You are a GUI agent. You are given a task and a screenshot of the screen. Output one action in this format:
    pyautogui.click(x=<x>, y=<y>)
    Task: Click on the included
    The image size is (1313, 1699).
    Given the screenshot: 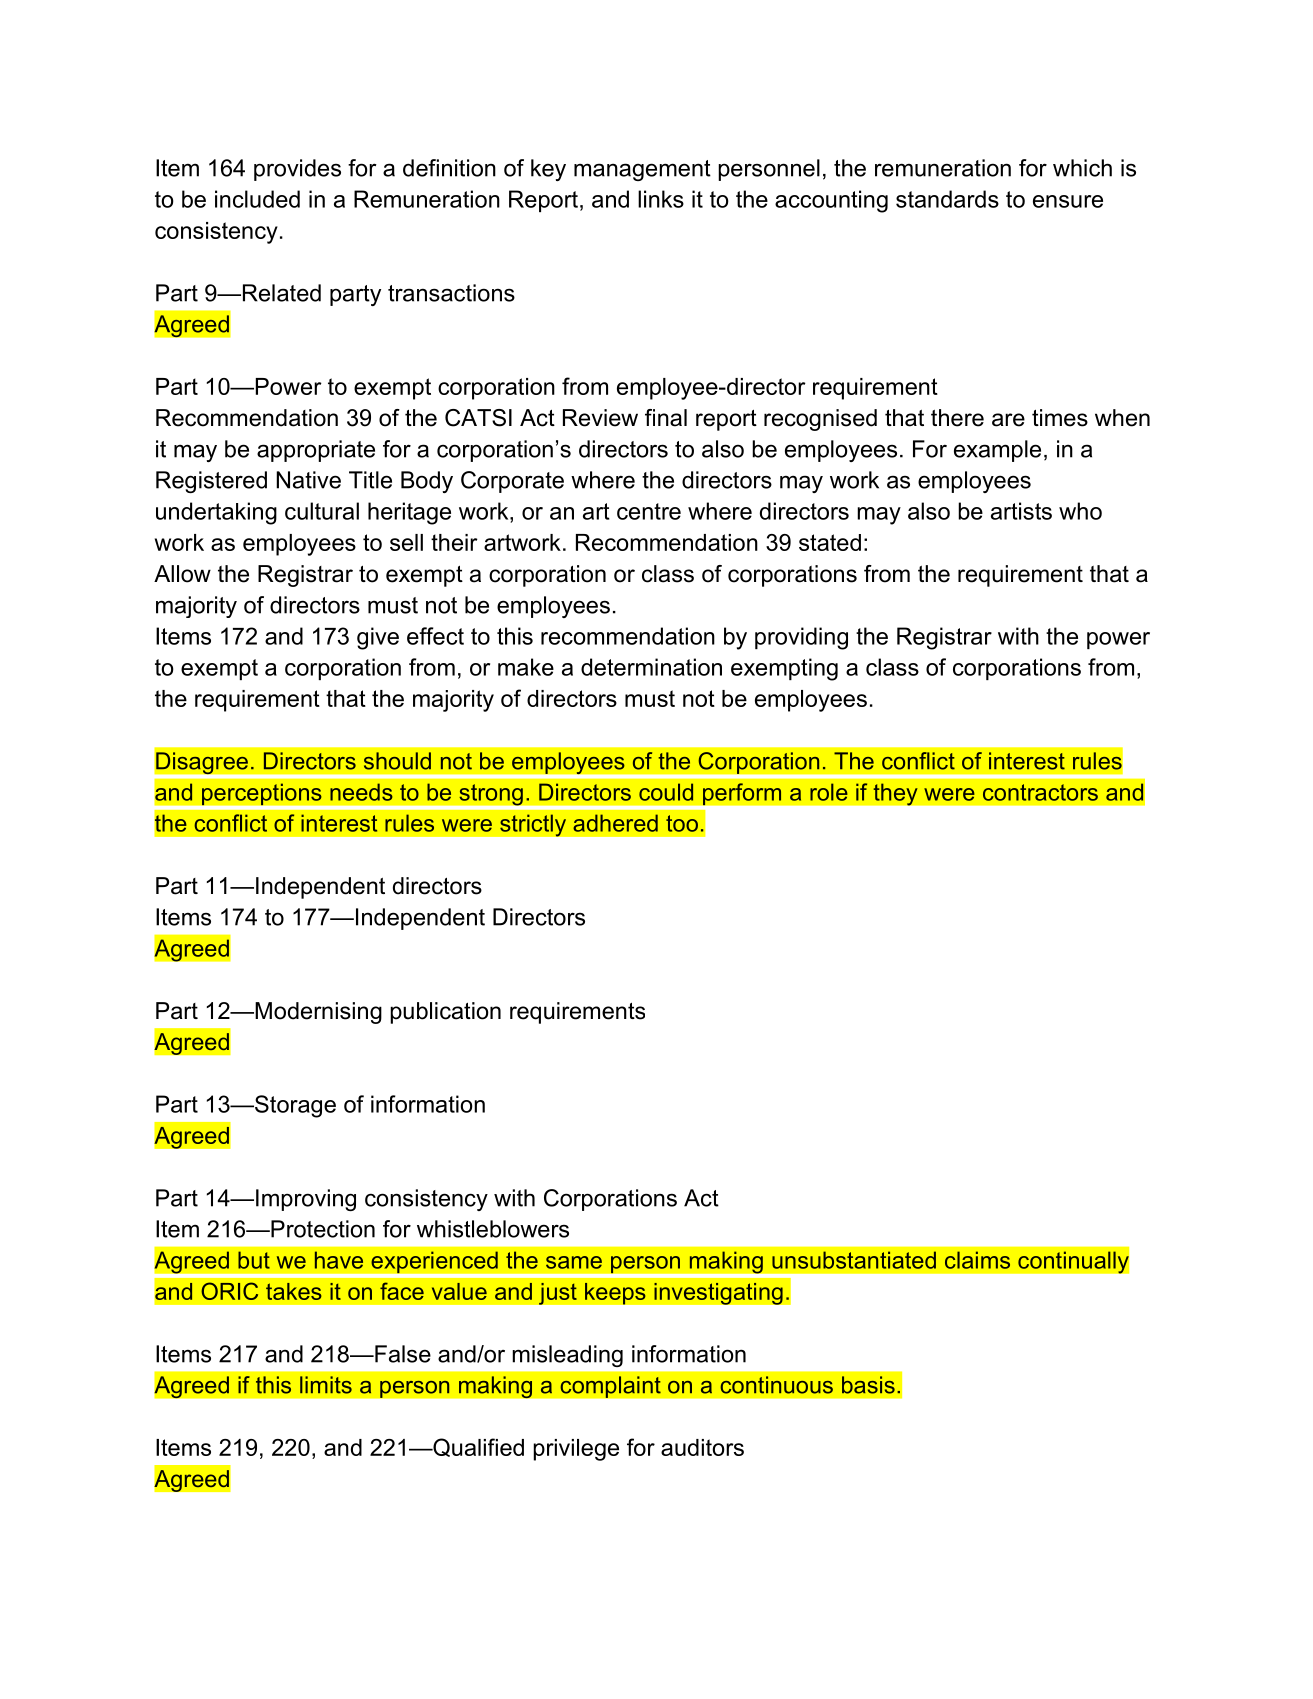 What is the action you would take?
    pyautogui.click(x=257, y=199)
